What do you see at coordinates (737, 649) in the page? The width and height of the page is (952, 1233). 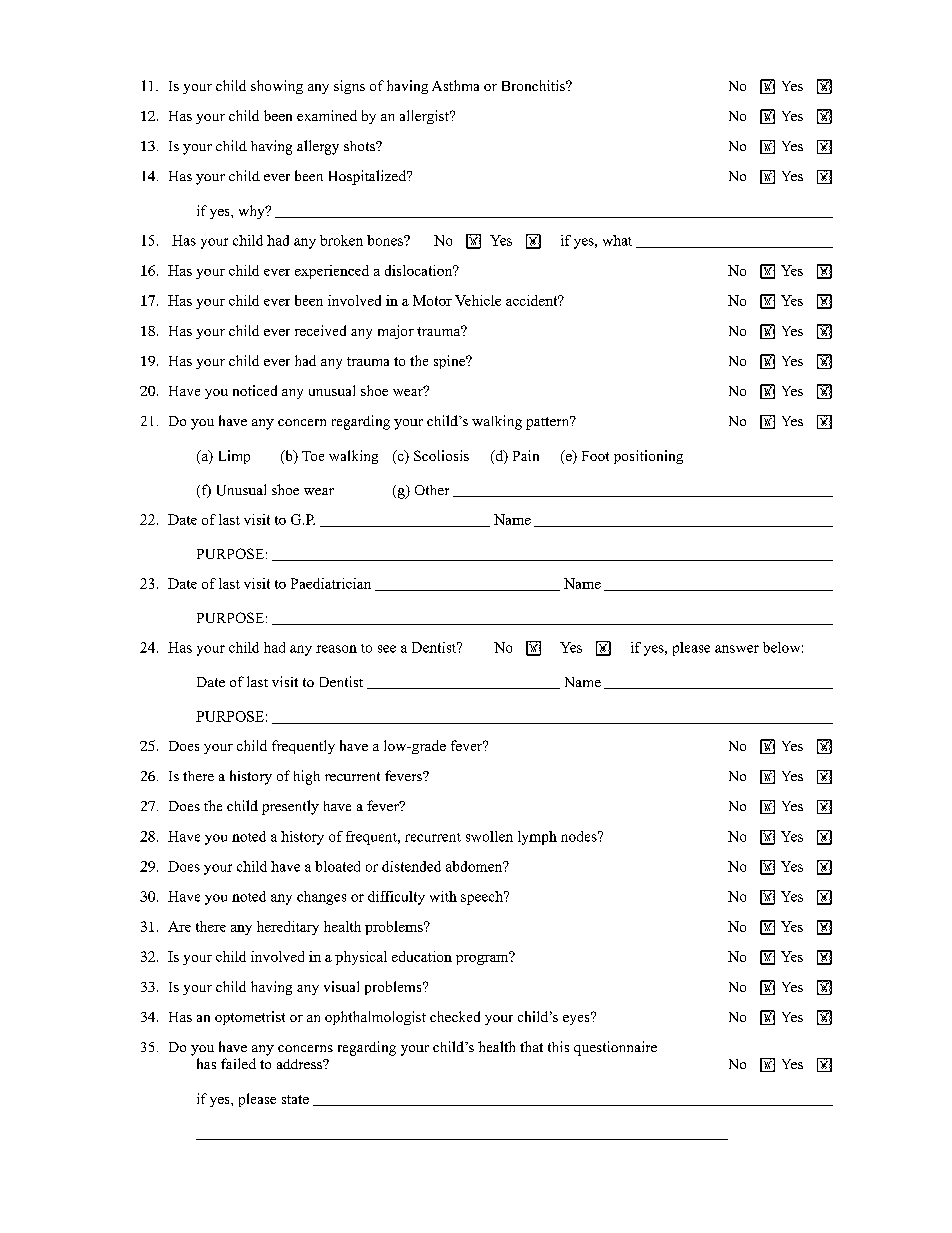 I see `answer` at bounding box center [737, 649].
